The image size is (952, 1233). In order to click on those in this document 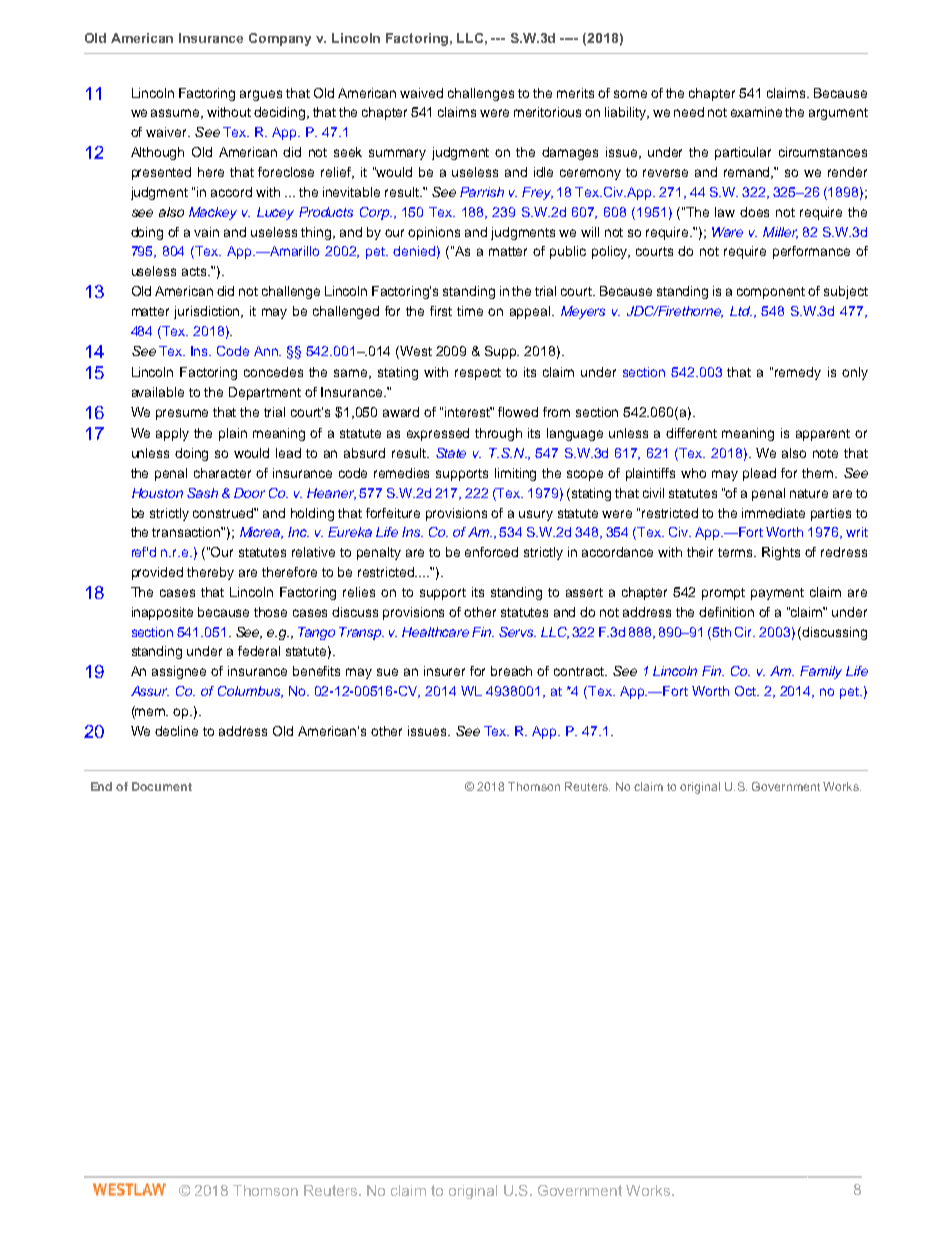, I will do `click(270, 612)`.
